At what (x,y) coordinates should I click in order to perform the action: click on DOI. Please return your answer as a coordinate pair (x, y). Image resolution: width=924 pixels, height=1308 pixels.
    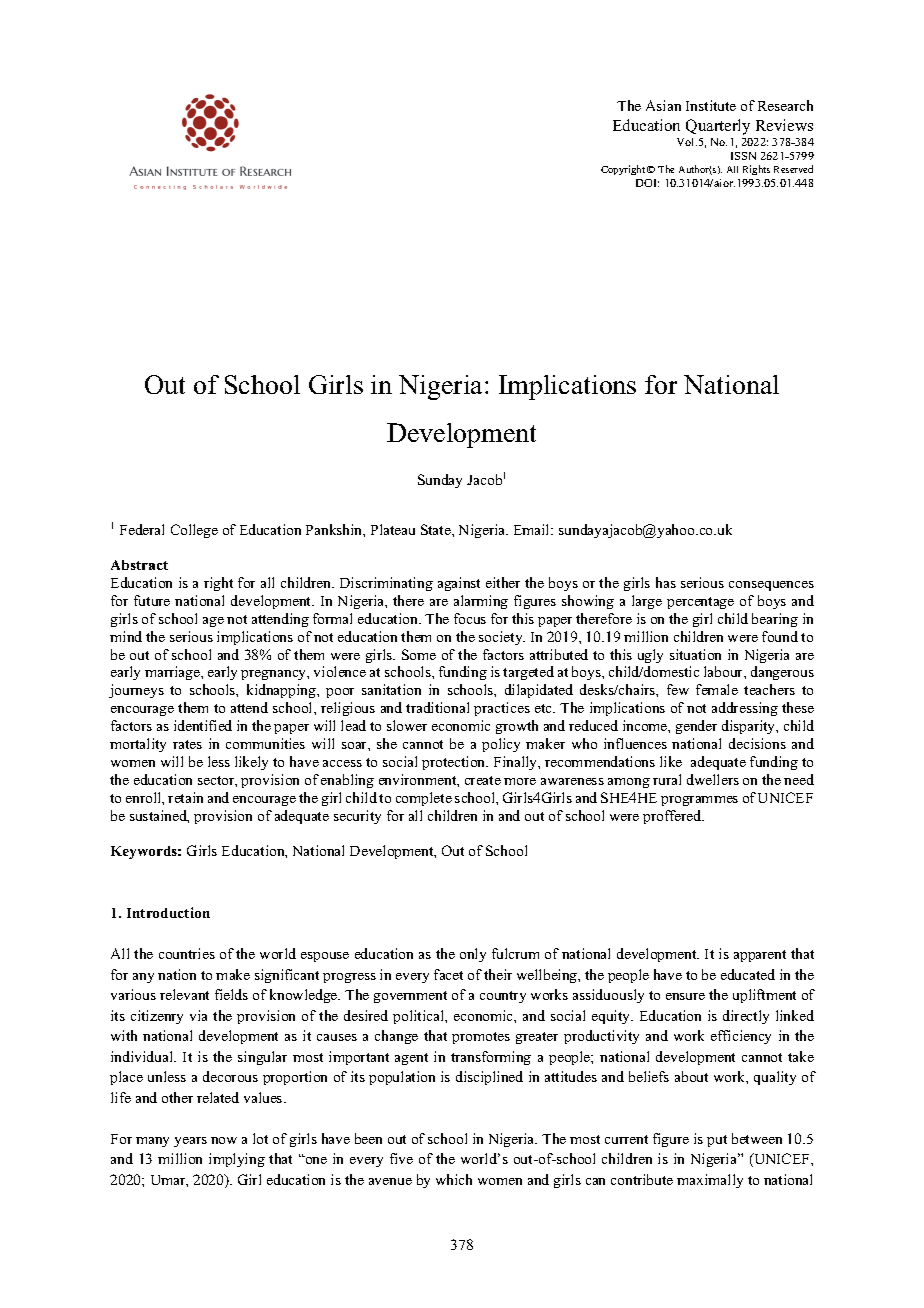
    Looking at the image, I should click on (647, 183).
